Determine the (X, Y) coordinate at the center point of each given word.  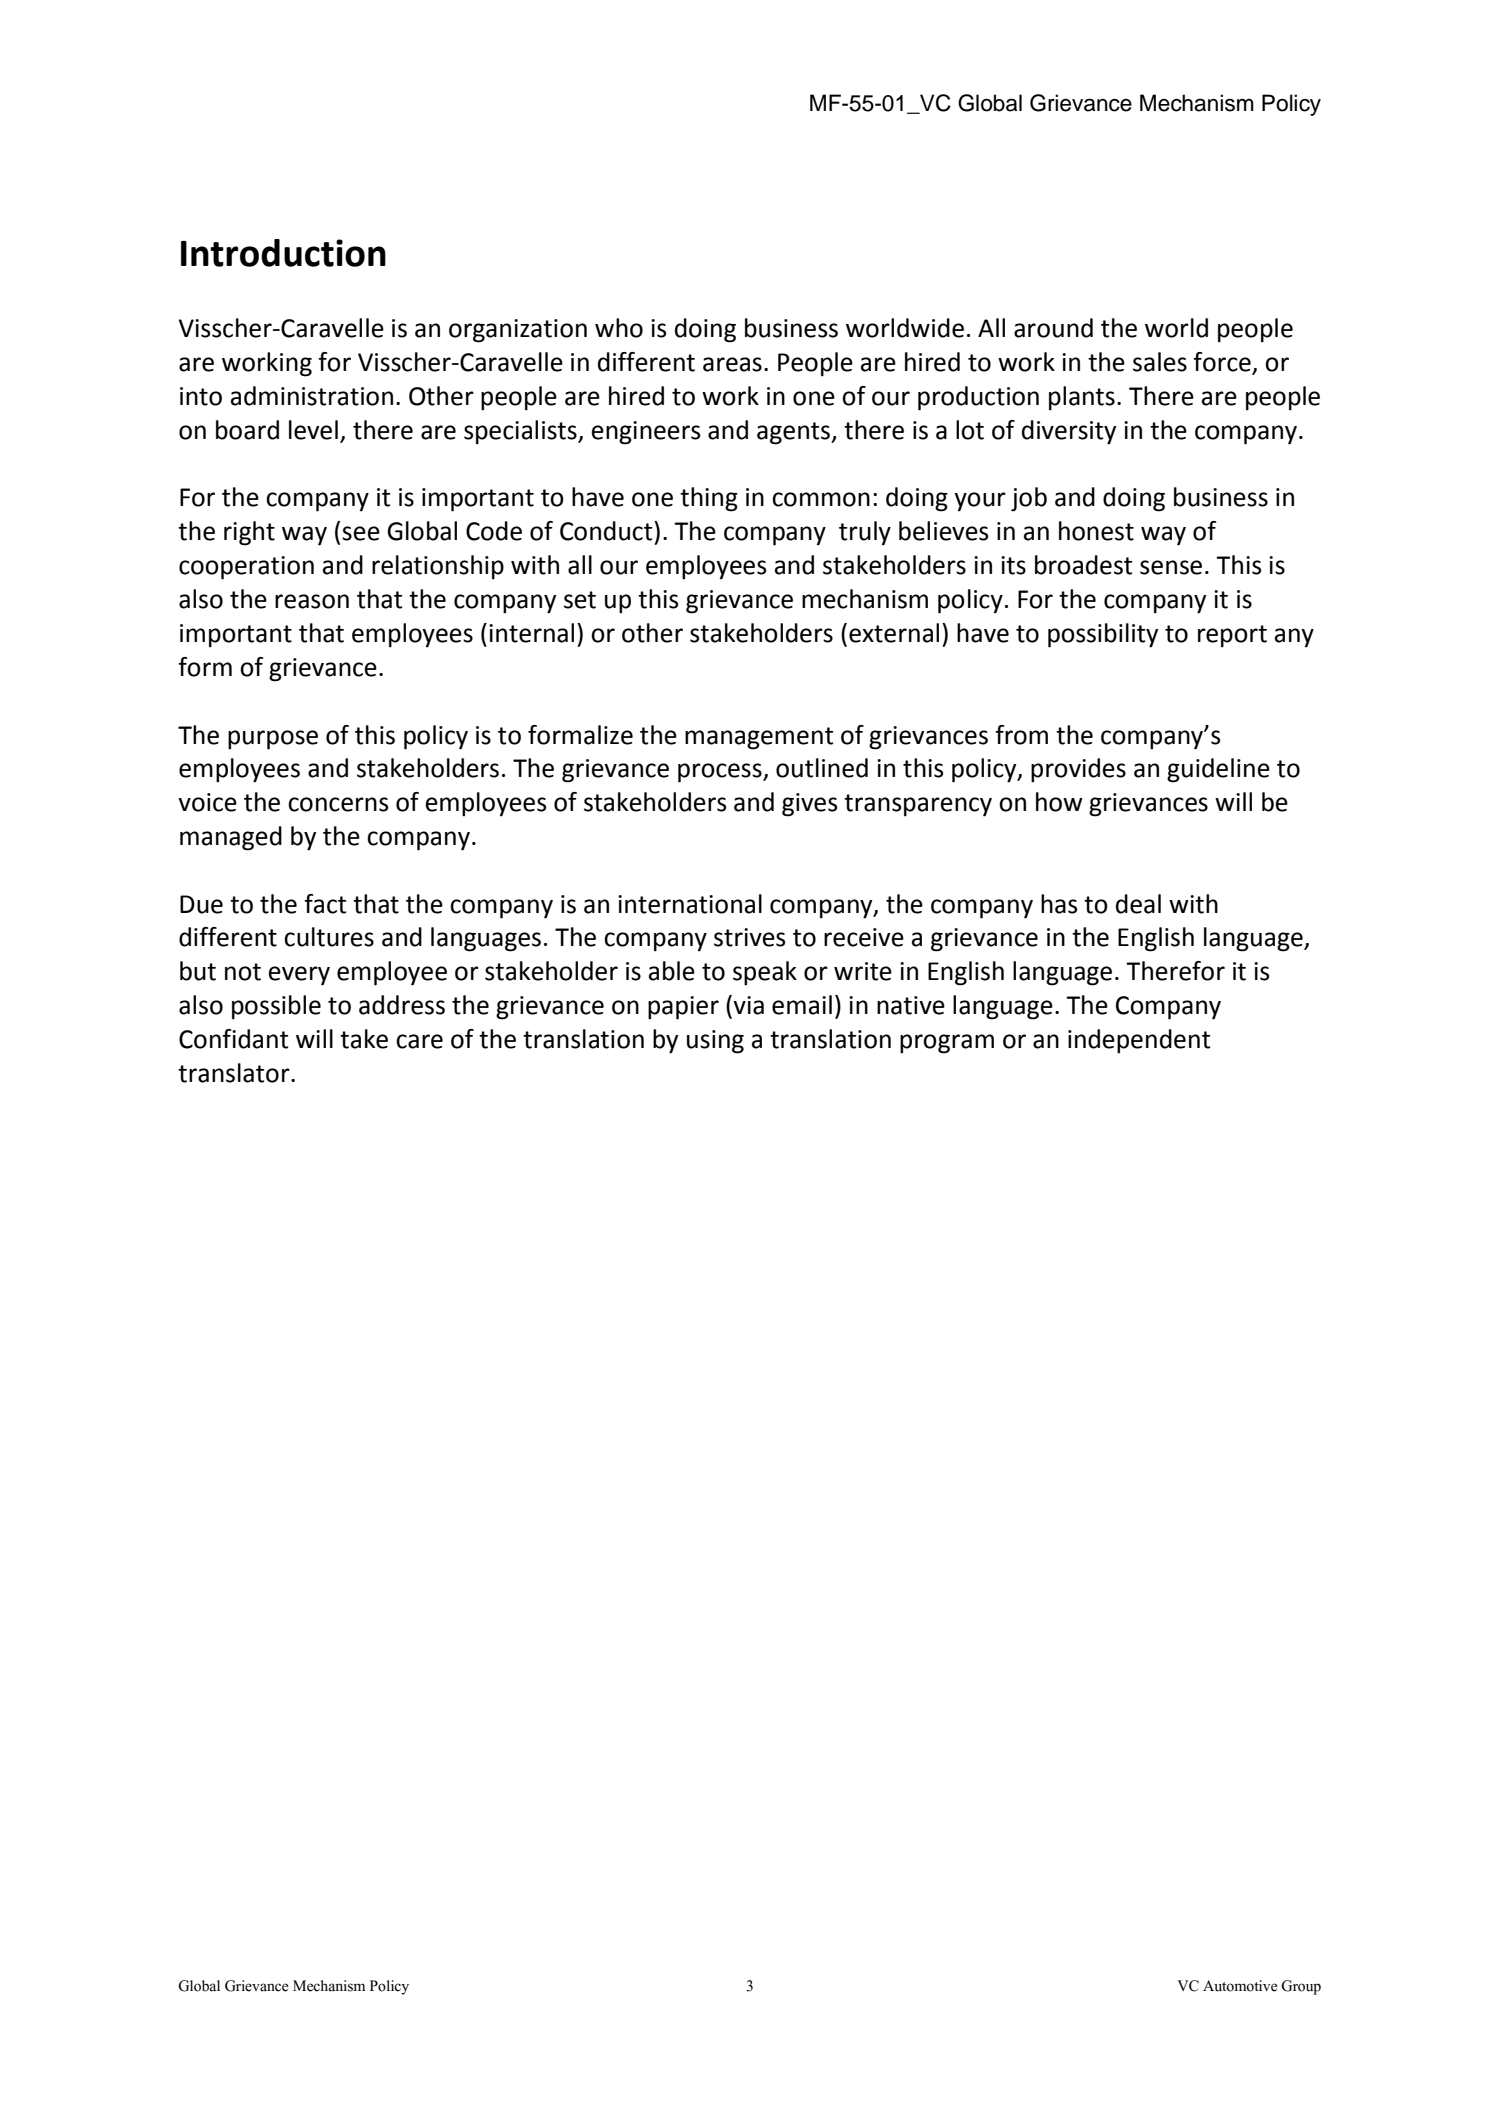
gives (809, 805)
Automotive (1240, 1986)
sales (1160, 362)
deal (1138, 904)
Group (1301, 1987)
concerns (338, 804)
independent (1139, 1041)
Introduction (283, 253)
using (715, 1042)
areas (732, 364)
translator (235, 1073)
